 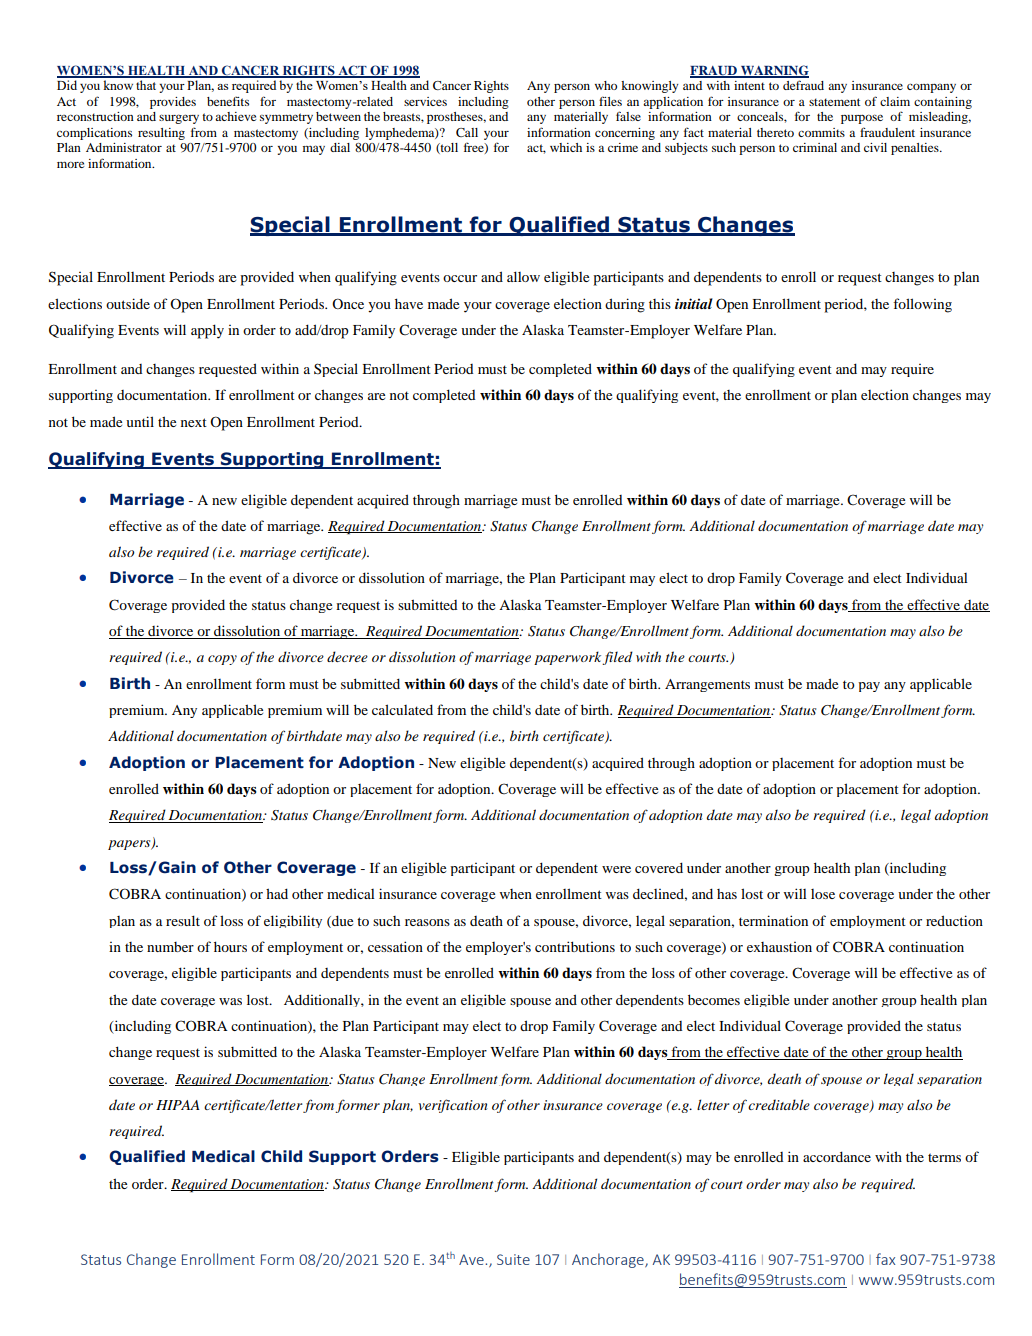 What do you see at coordinates (834, 102) in the screenshot?
I see `statement` at bounding box center [834, 102].
